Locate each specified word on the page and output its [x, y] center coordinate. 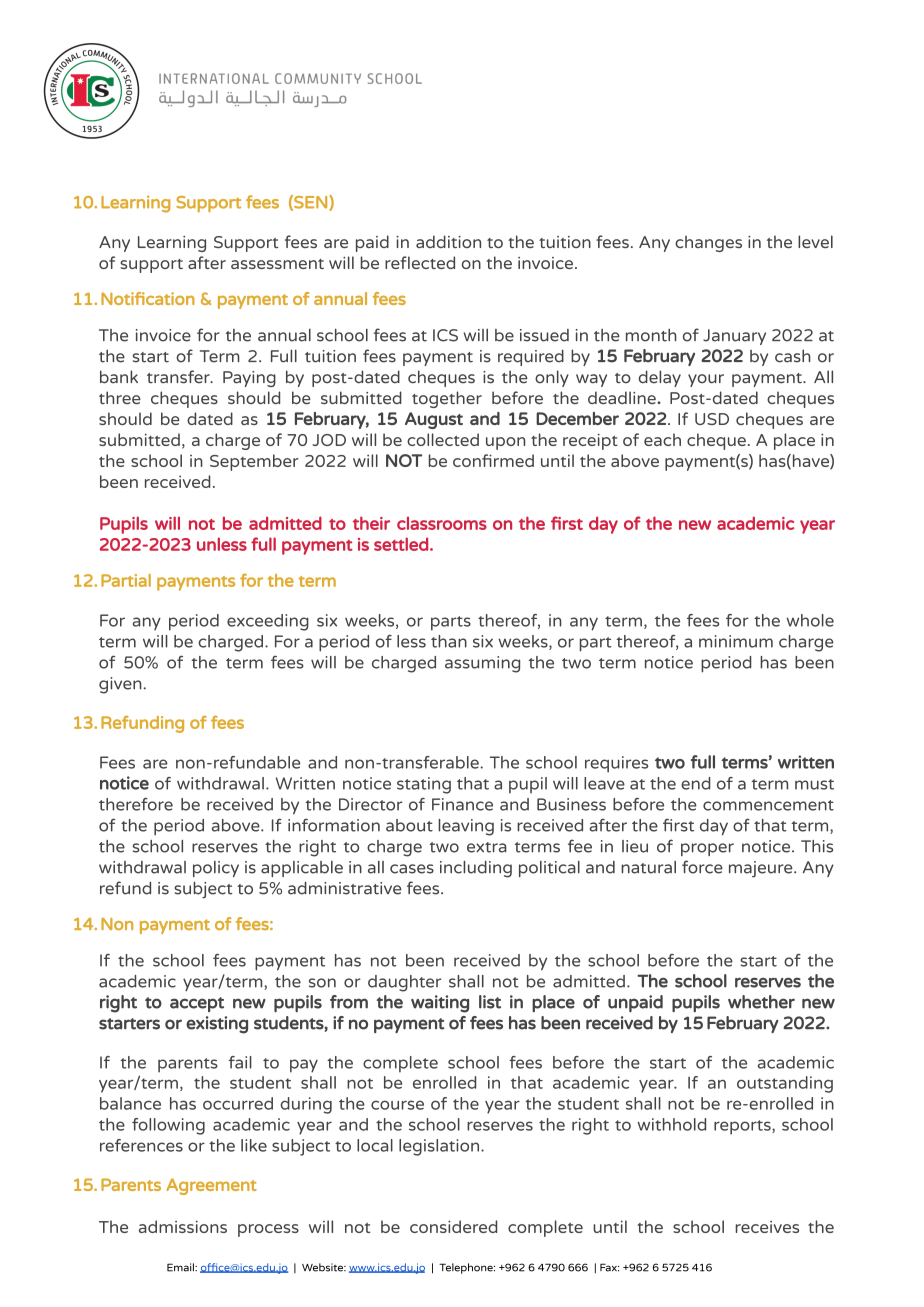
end [695, 783]
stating [424, 785]
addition [448, 241]
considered [453, 1226]
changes [708, 243]
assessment [277, 264]
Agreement [212, 1186]
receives [767, 1227]
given [120, 685]
